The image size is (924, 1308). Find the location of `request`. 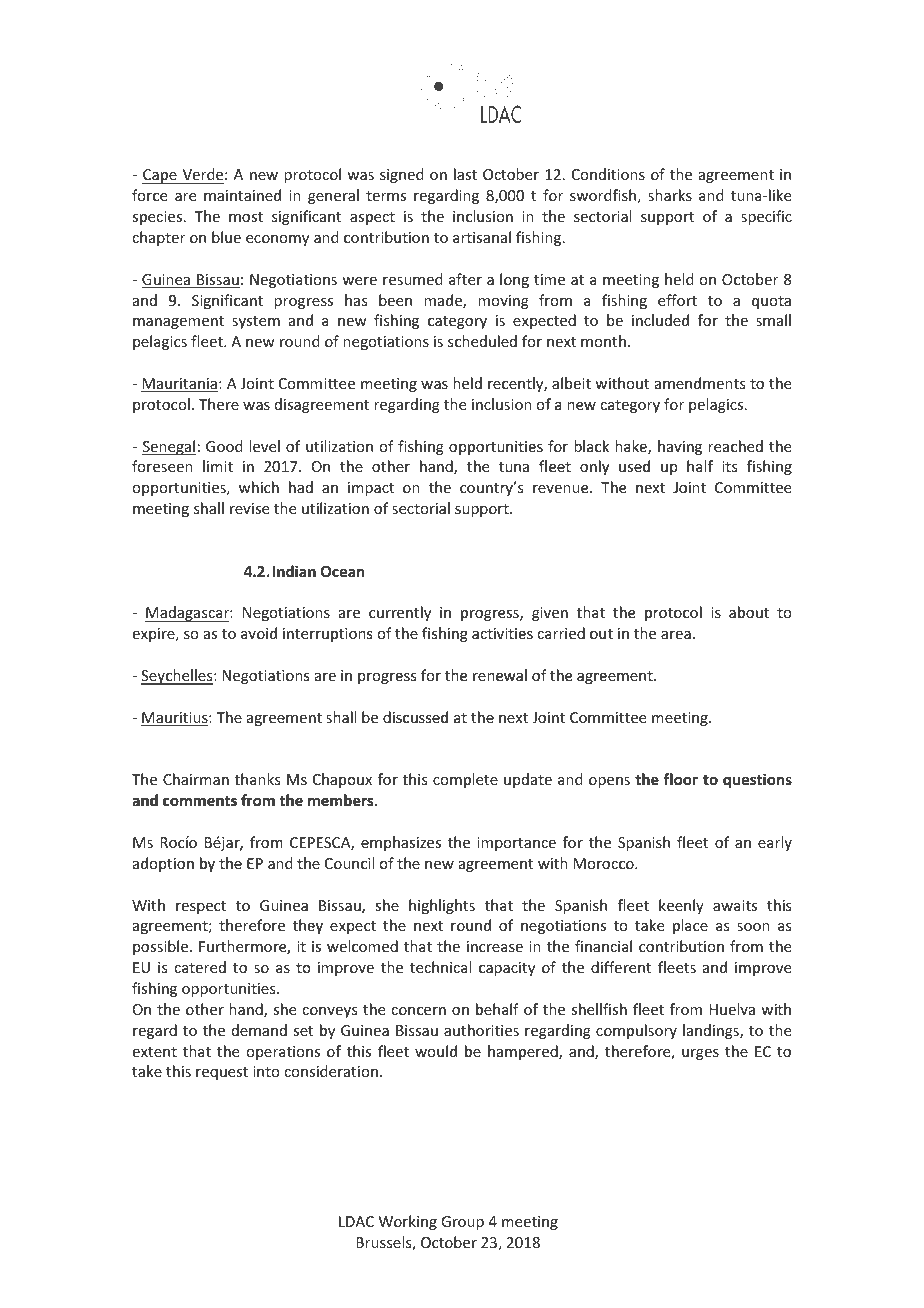

request is located at coordinates (222, 1073).
